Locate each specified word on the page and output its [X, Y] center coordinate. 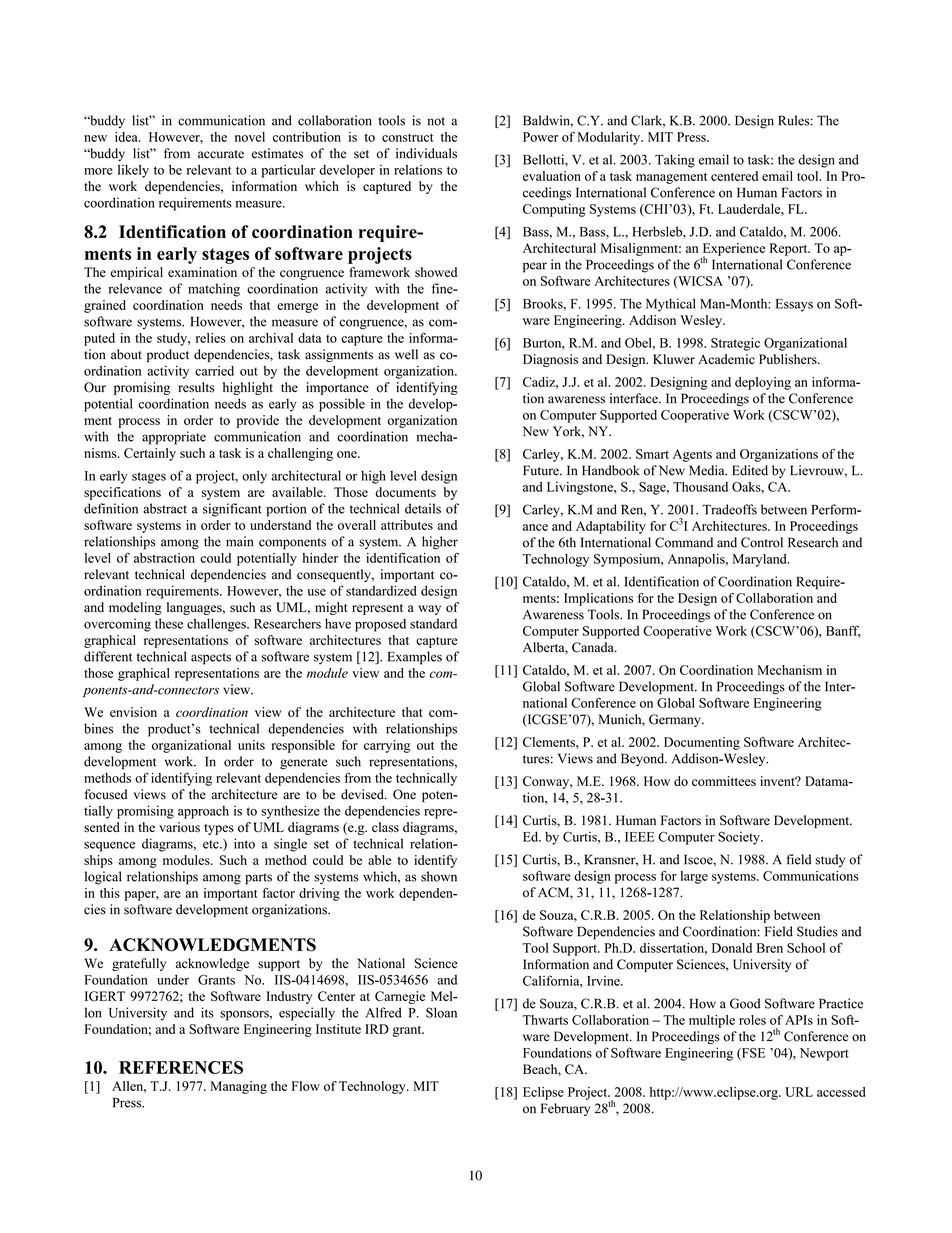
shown [439, 876]
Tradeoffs [730, 509]
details [423, 508]
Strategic [735, 344]
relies [211, 338]
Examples [415, 658]
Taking [675, 161]
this [110, 893]
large [694, 877]
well [406, 354]
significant [232, 510]
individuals [426, 153]
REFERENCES [181, 1067]
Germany [676, 720]
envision [133, 712]
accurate [221, 154]
